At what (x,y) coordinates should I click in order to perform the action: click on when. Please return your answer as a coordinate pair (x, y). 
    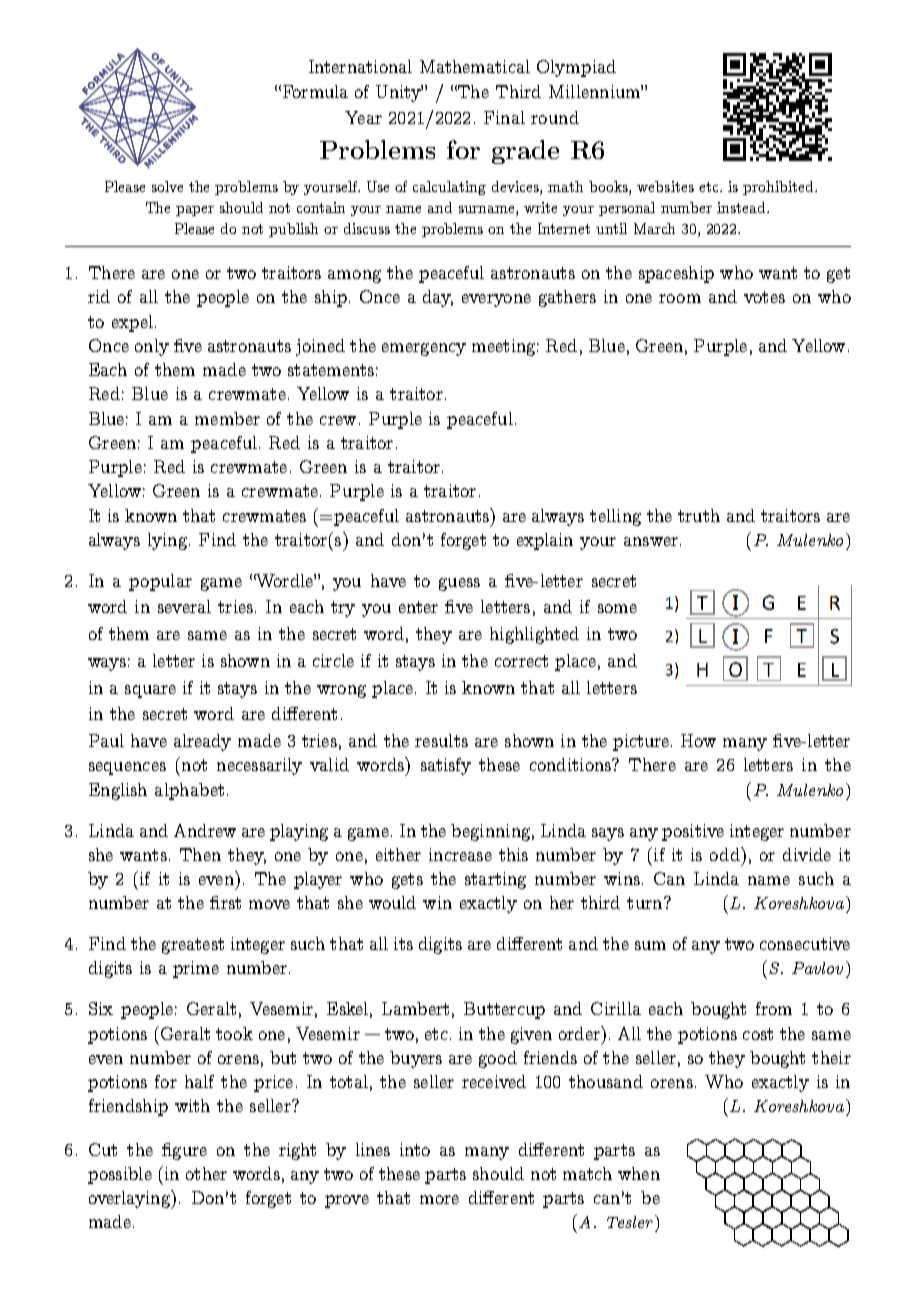
    Looking at the image, I should click on (639, 1173).
